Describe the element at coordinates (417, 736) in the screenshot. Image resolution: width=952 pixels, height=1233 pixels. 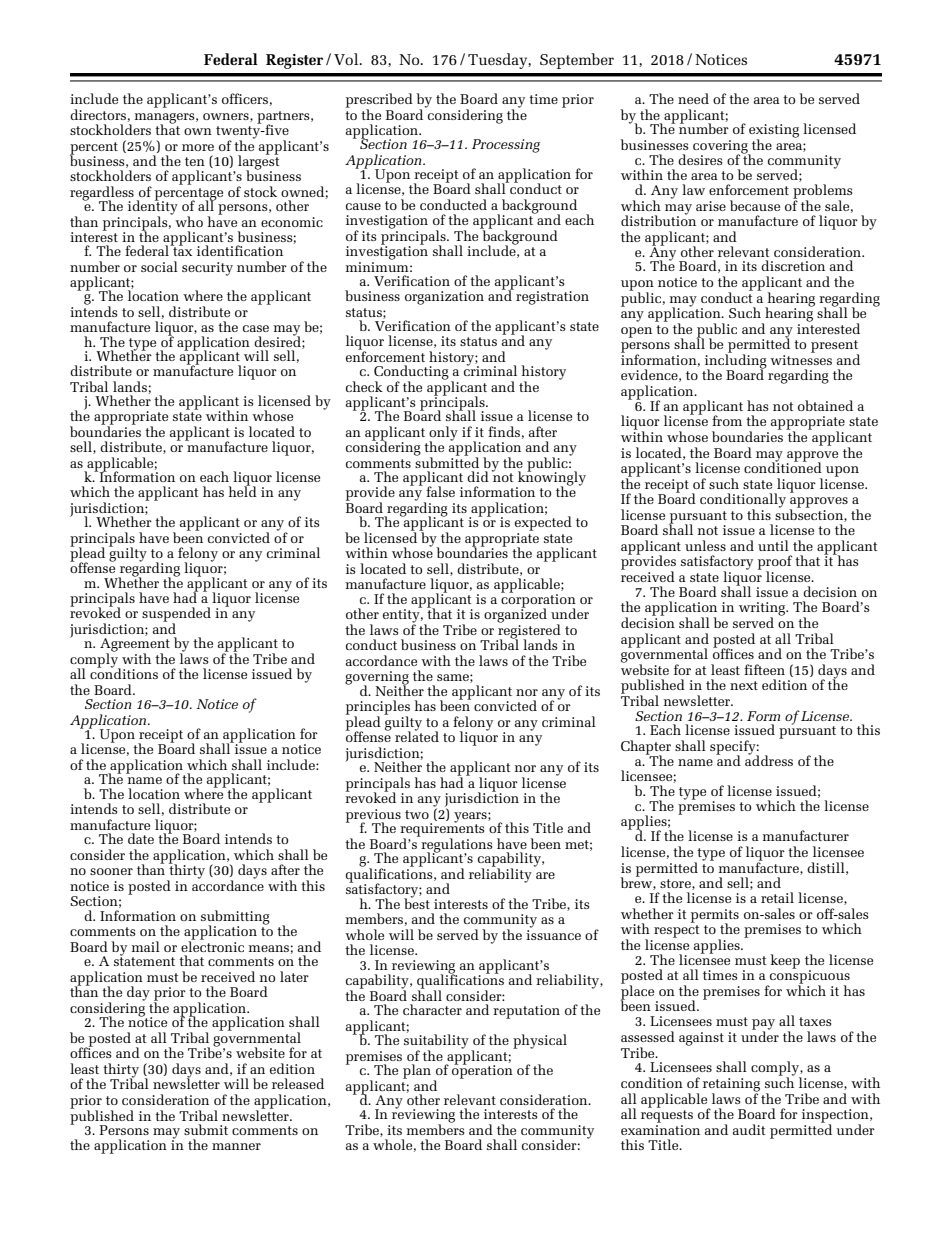
I see `related` at that location.
